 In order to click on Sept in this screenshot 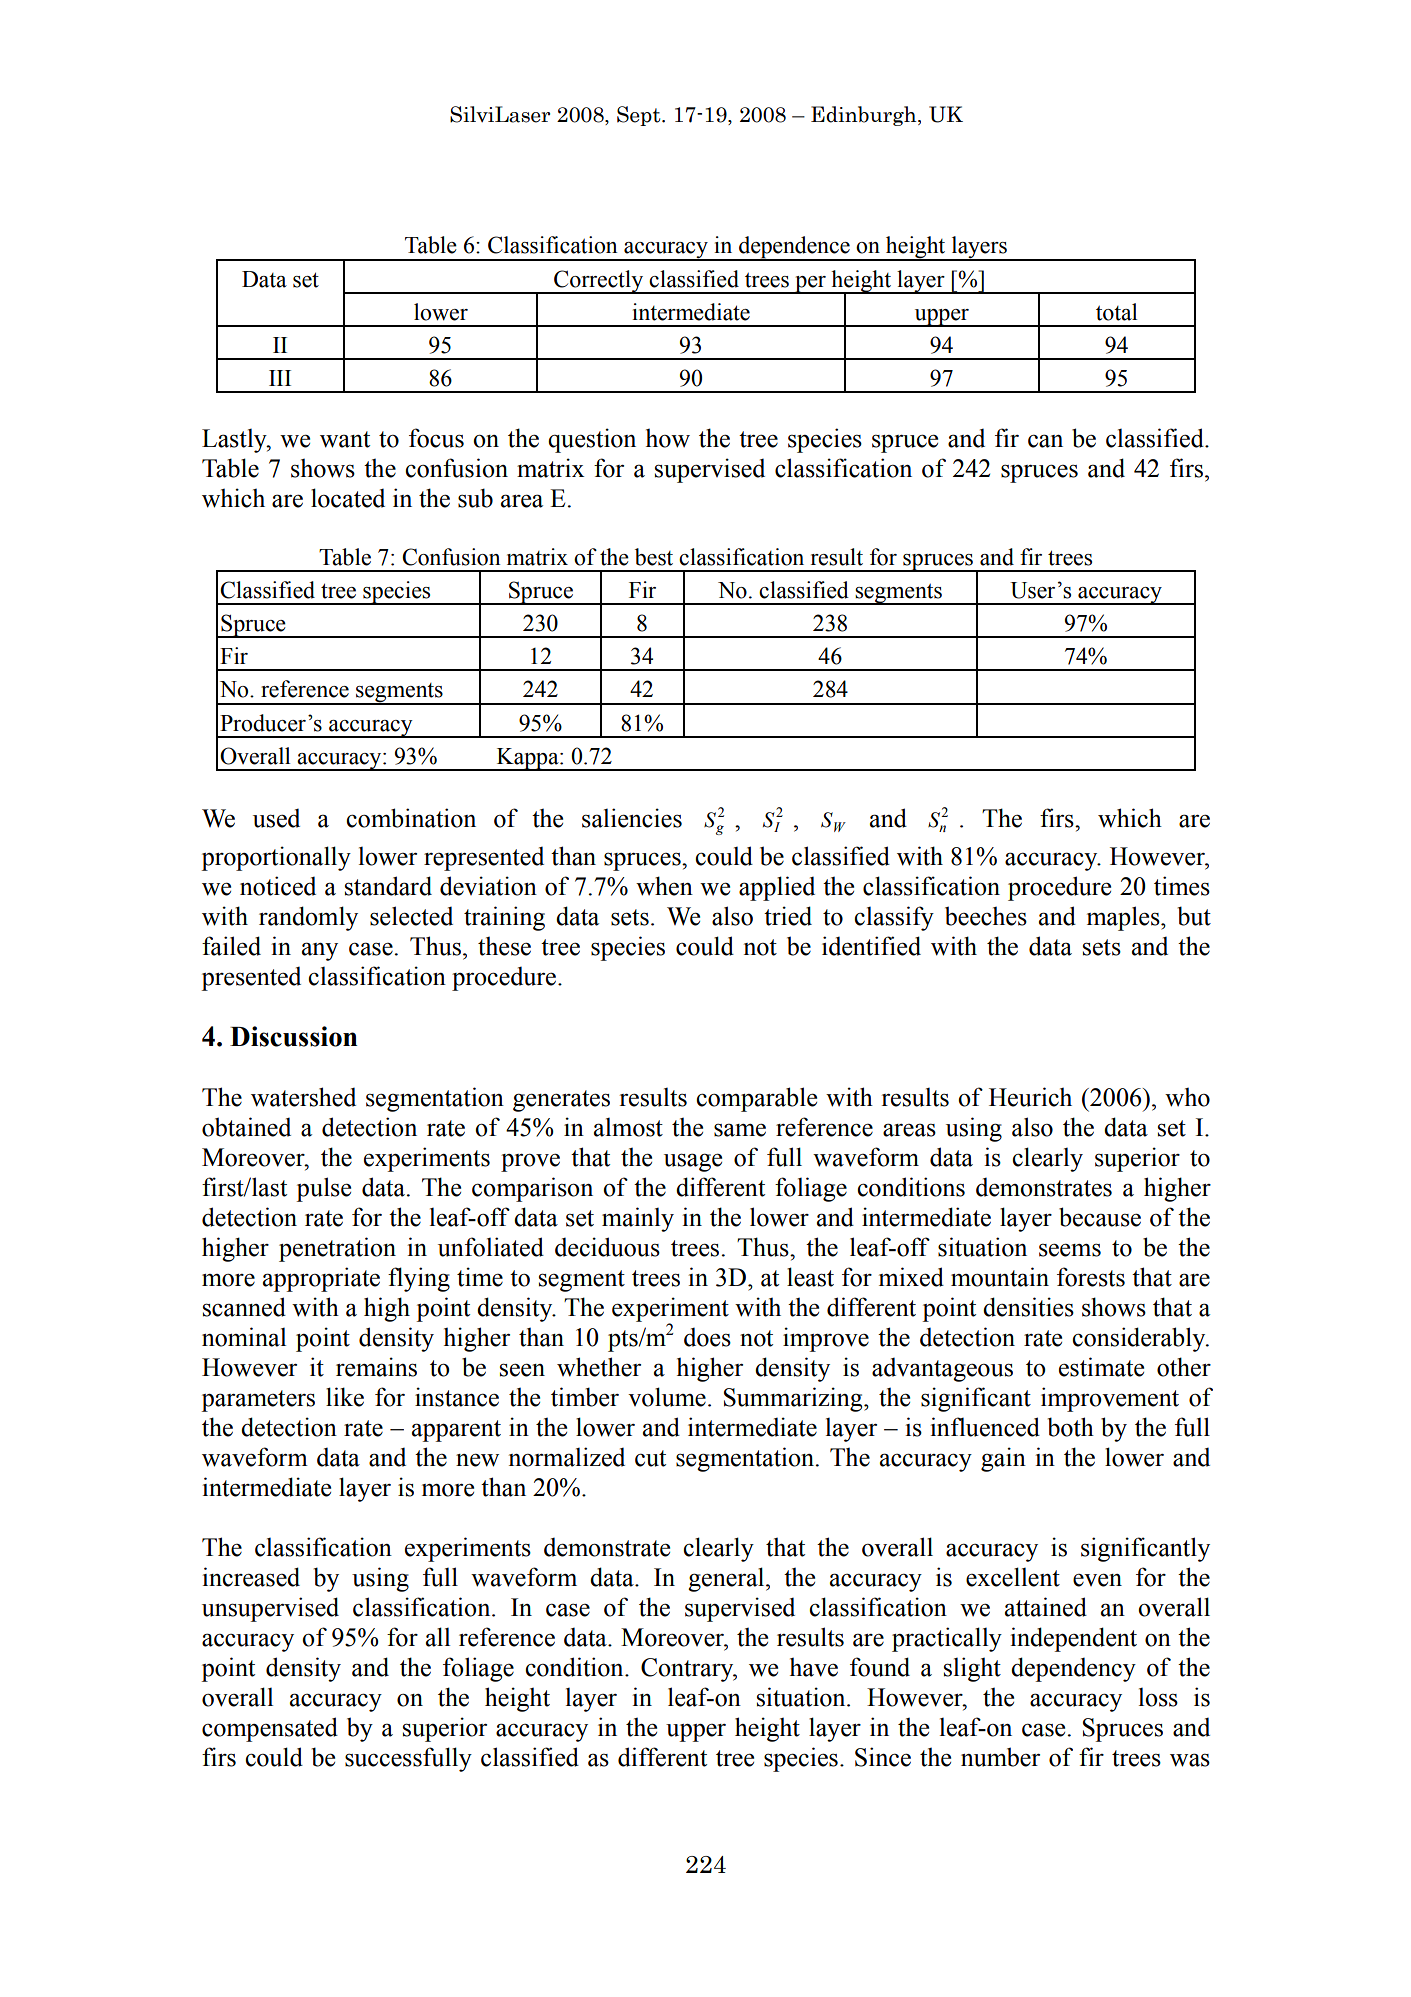, I will do `click(640, 116)`.
